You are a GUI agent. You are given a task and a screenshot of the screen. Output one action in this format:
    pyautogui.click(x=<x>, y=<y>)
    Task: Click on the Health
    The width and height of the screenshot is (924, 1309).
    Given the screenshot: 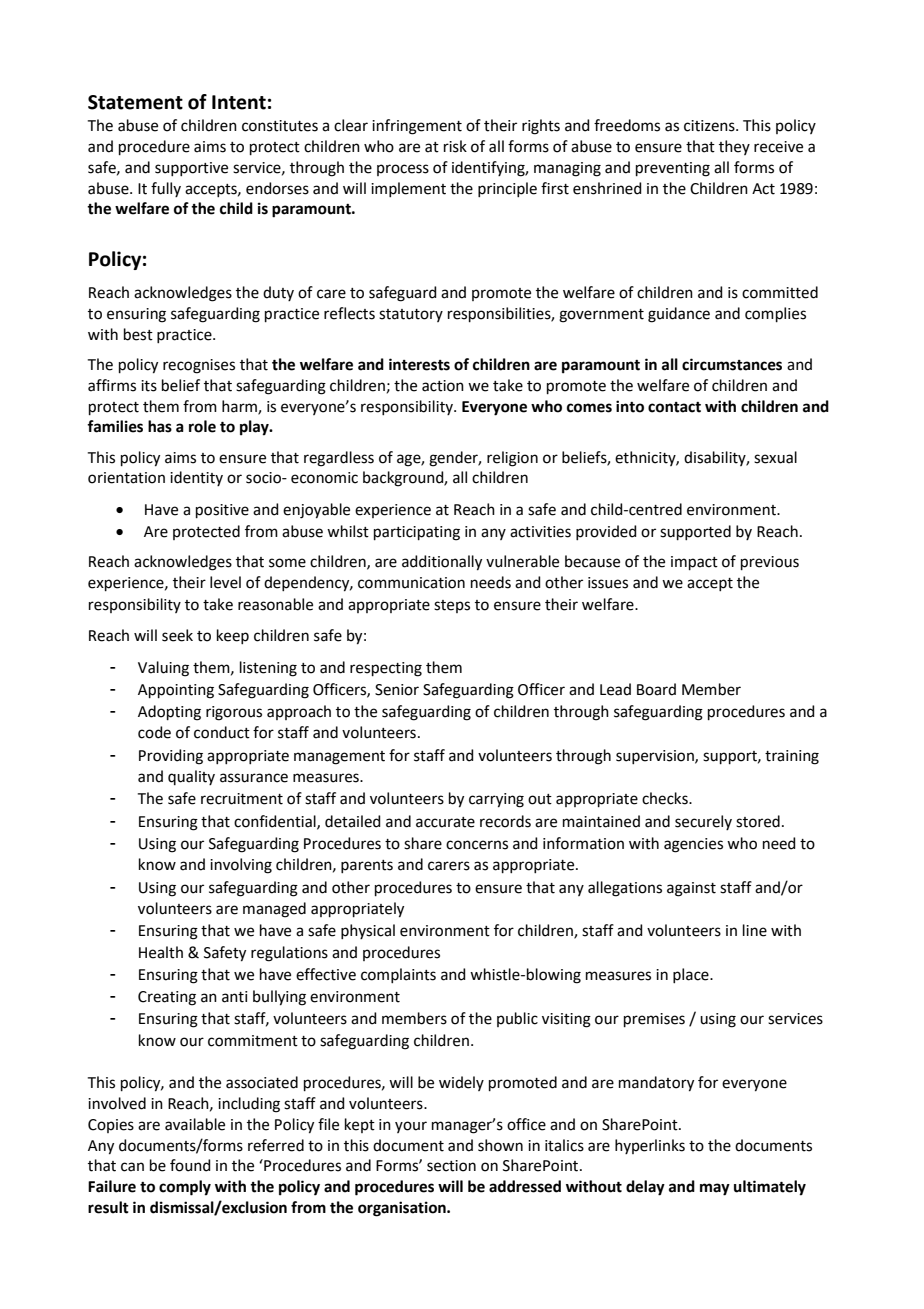 What is the action you would take?
    pyautogui.click(x=161, y=952)
